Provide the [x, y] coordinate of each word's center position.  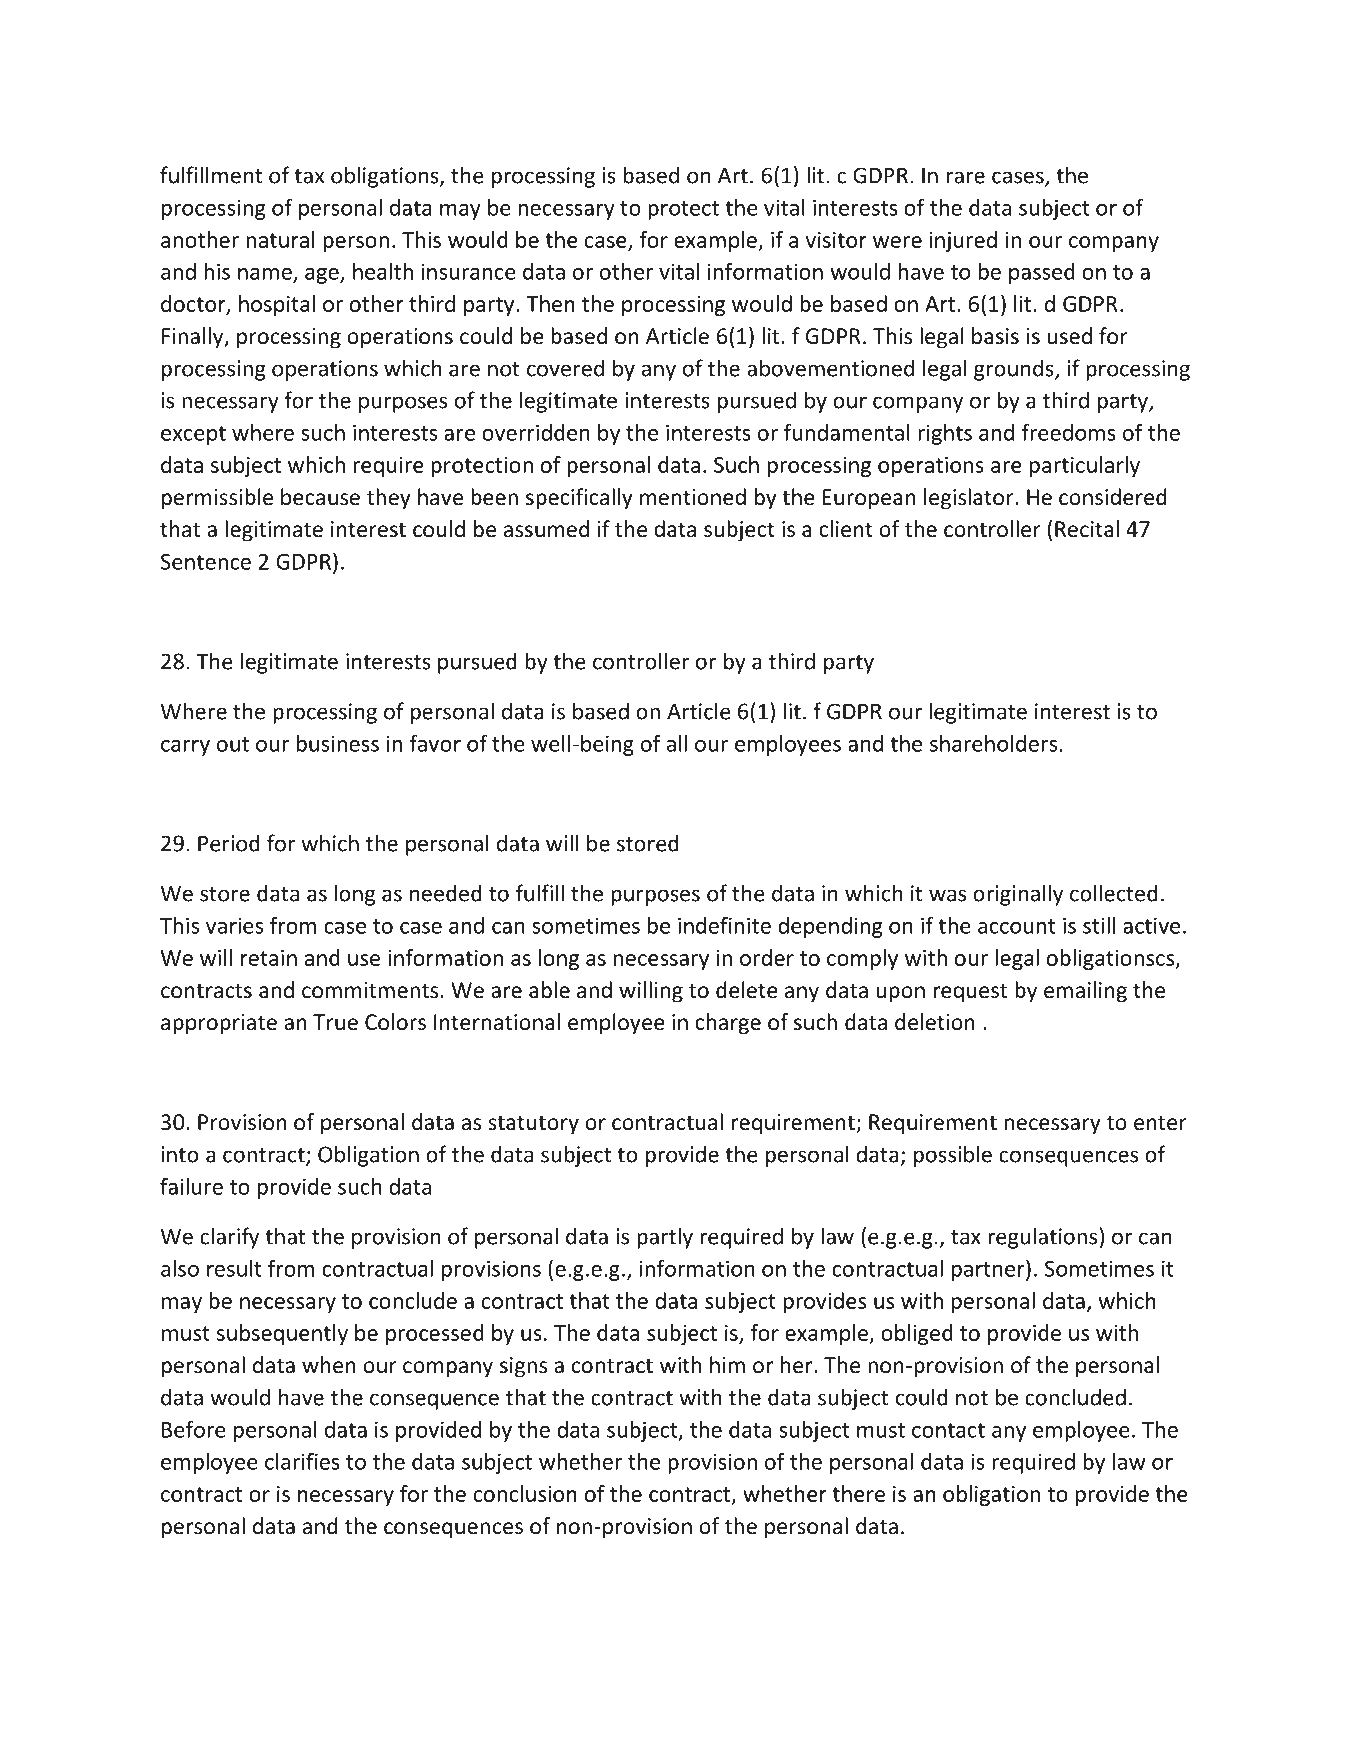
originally [1018, 895]
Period [229, 843]
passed [1042, 273]
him [727, 1364]
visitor [836, 240]
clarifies [302, 1461]
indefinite [724, 925]
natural [281, 239]
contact [948, 1430]
